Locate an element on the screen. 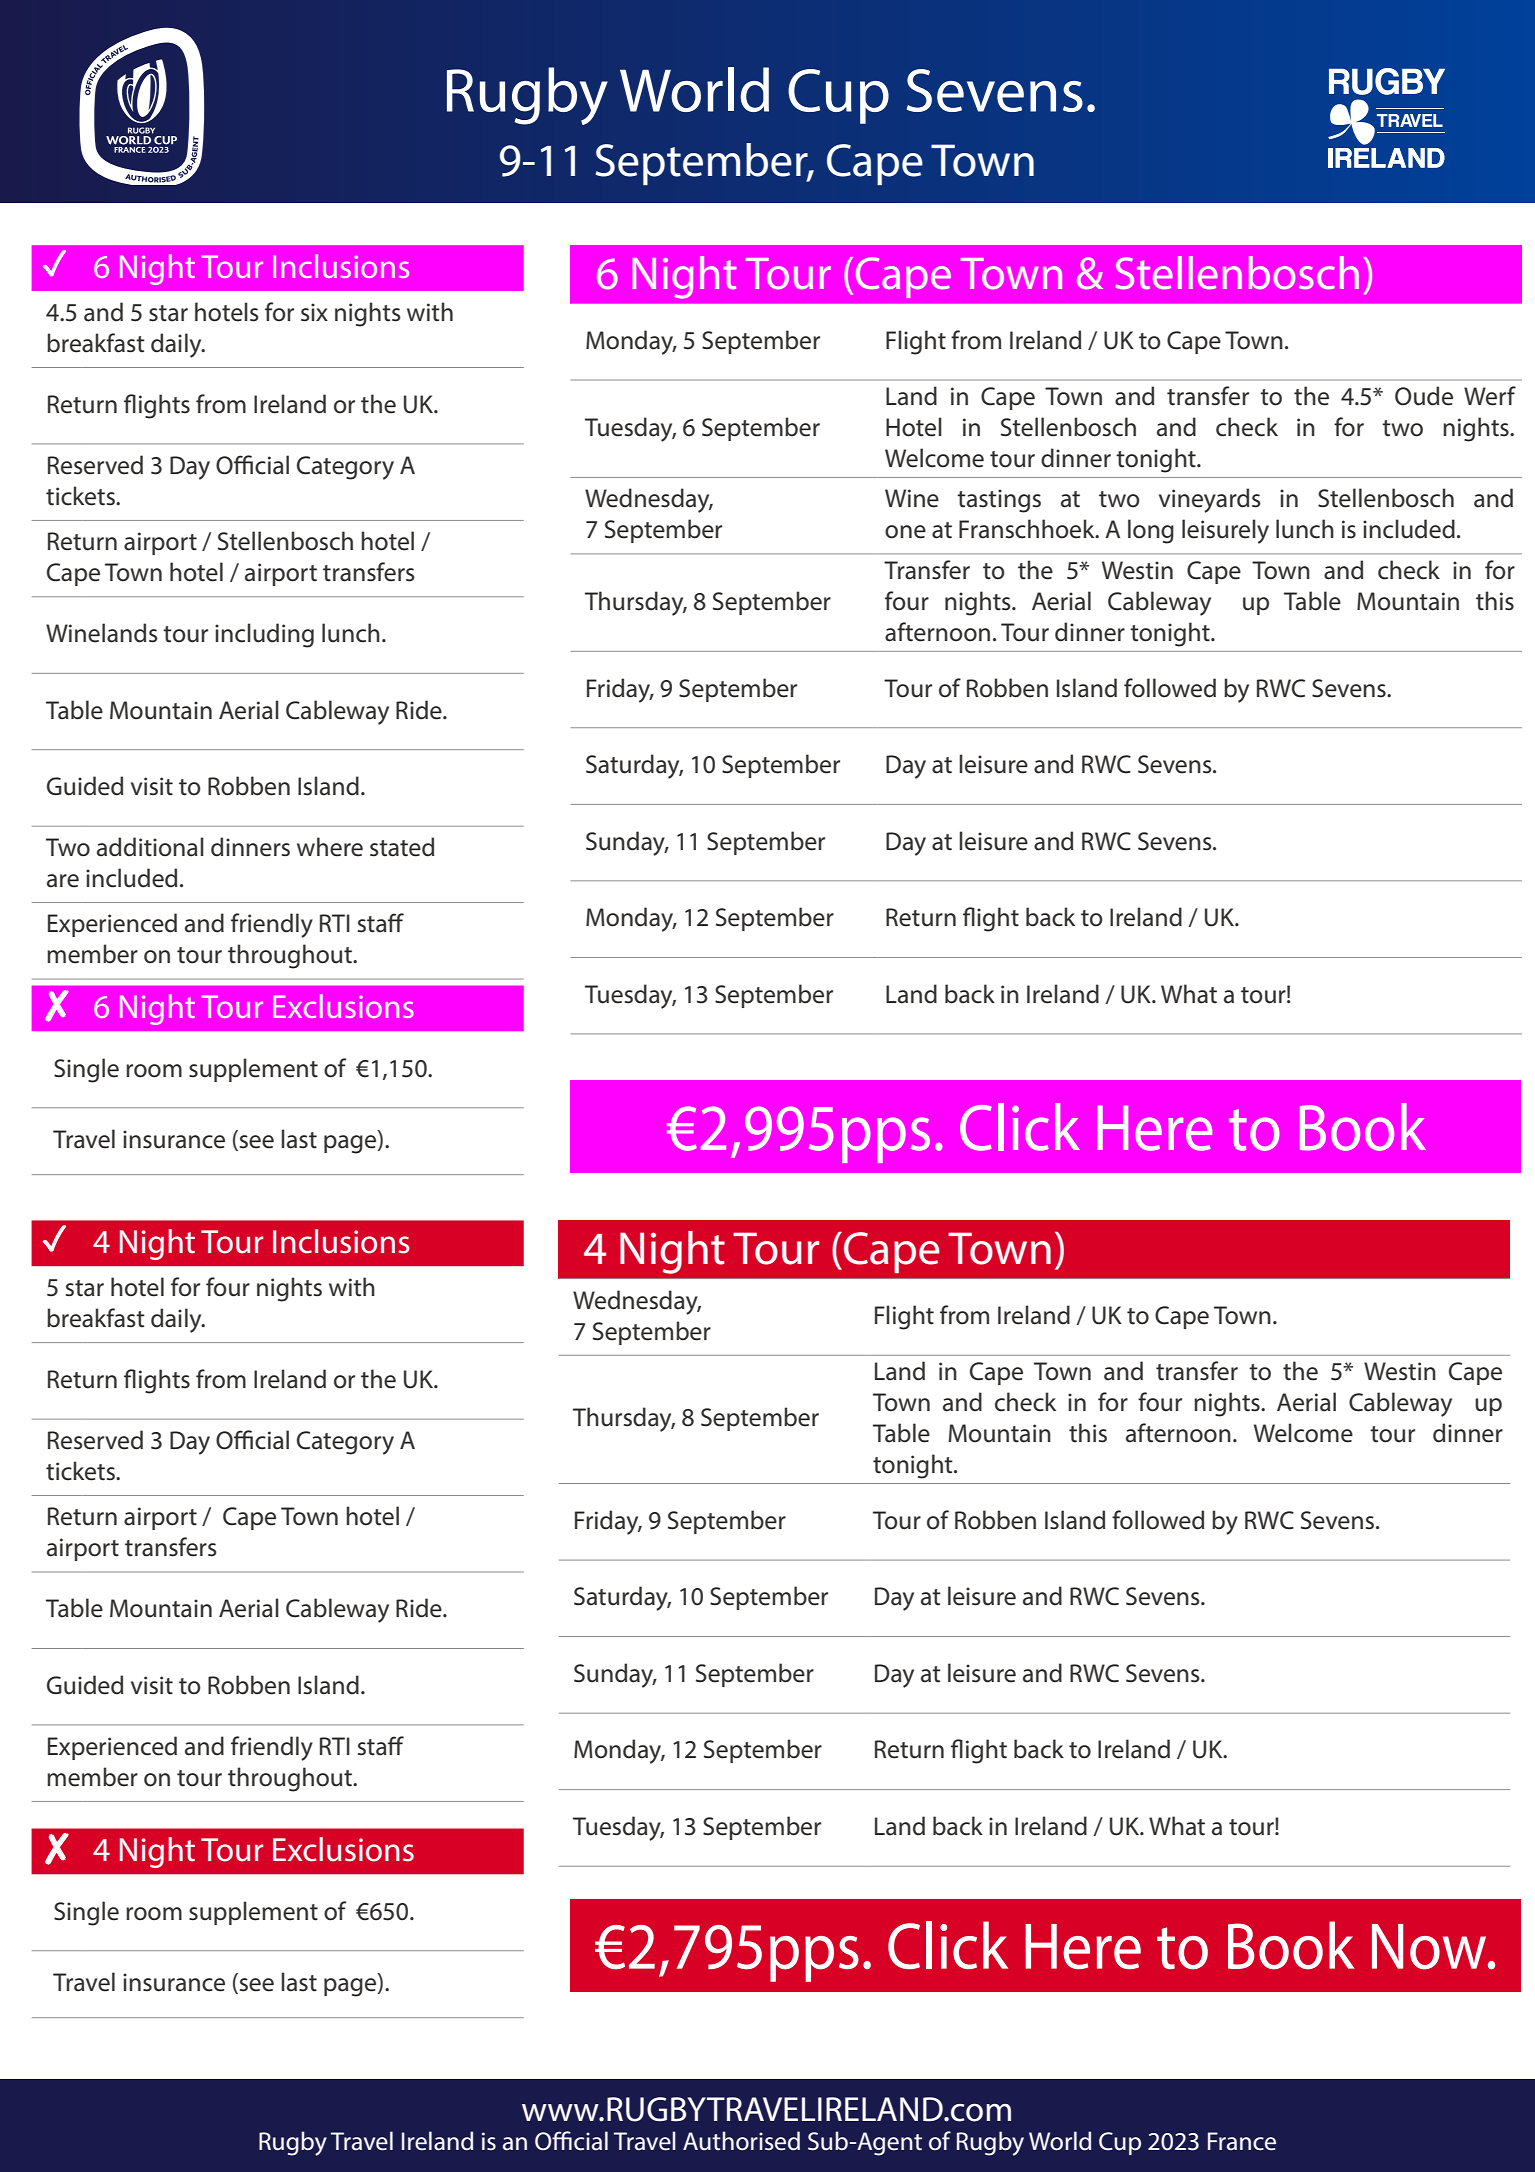 This screenshot has height=2172, width=1535. France is located at coordinates (1242, 2141).
